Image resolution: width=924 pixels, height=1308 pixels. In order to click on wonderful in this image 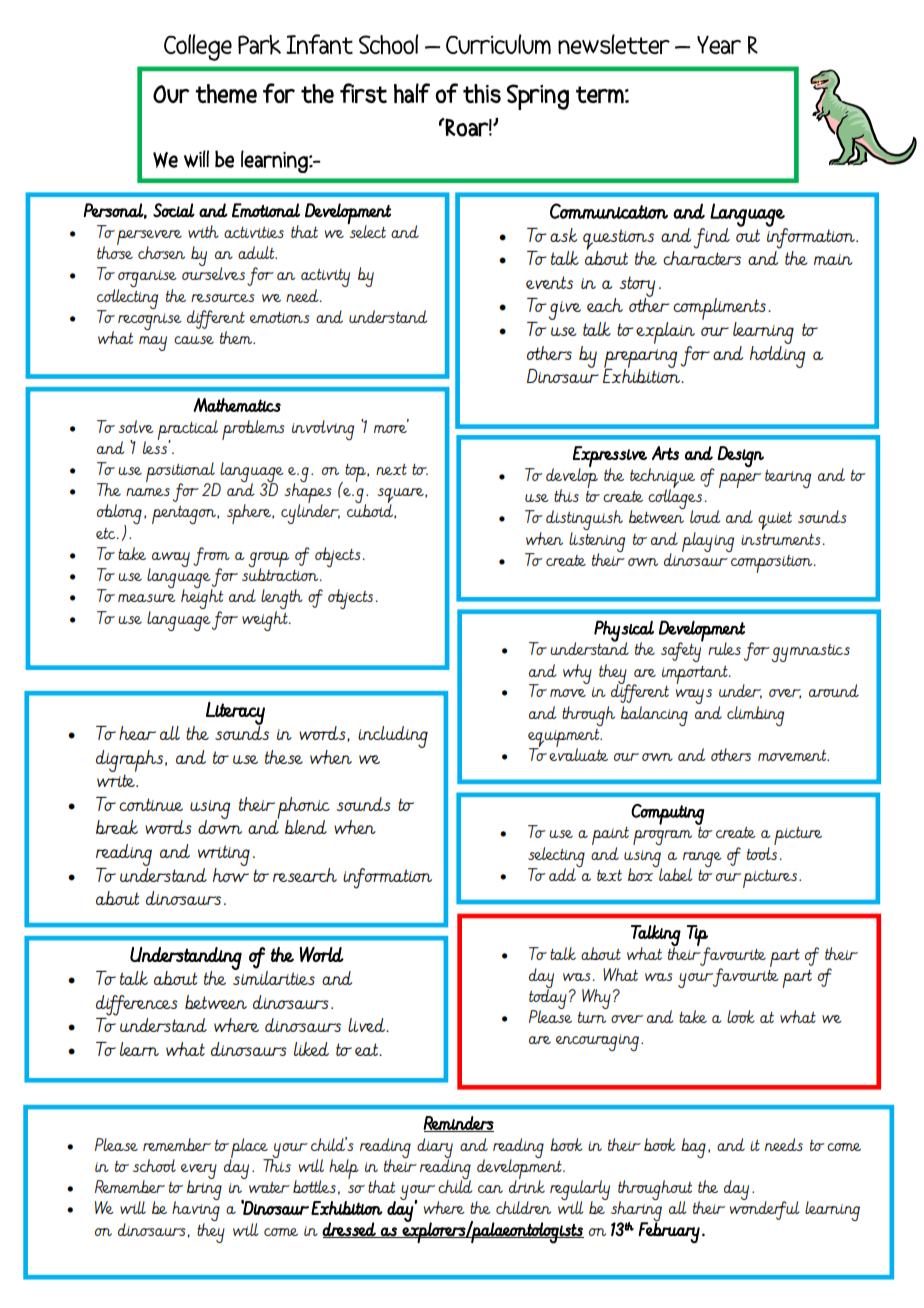, I will do `click(764, 1209)`.
